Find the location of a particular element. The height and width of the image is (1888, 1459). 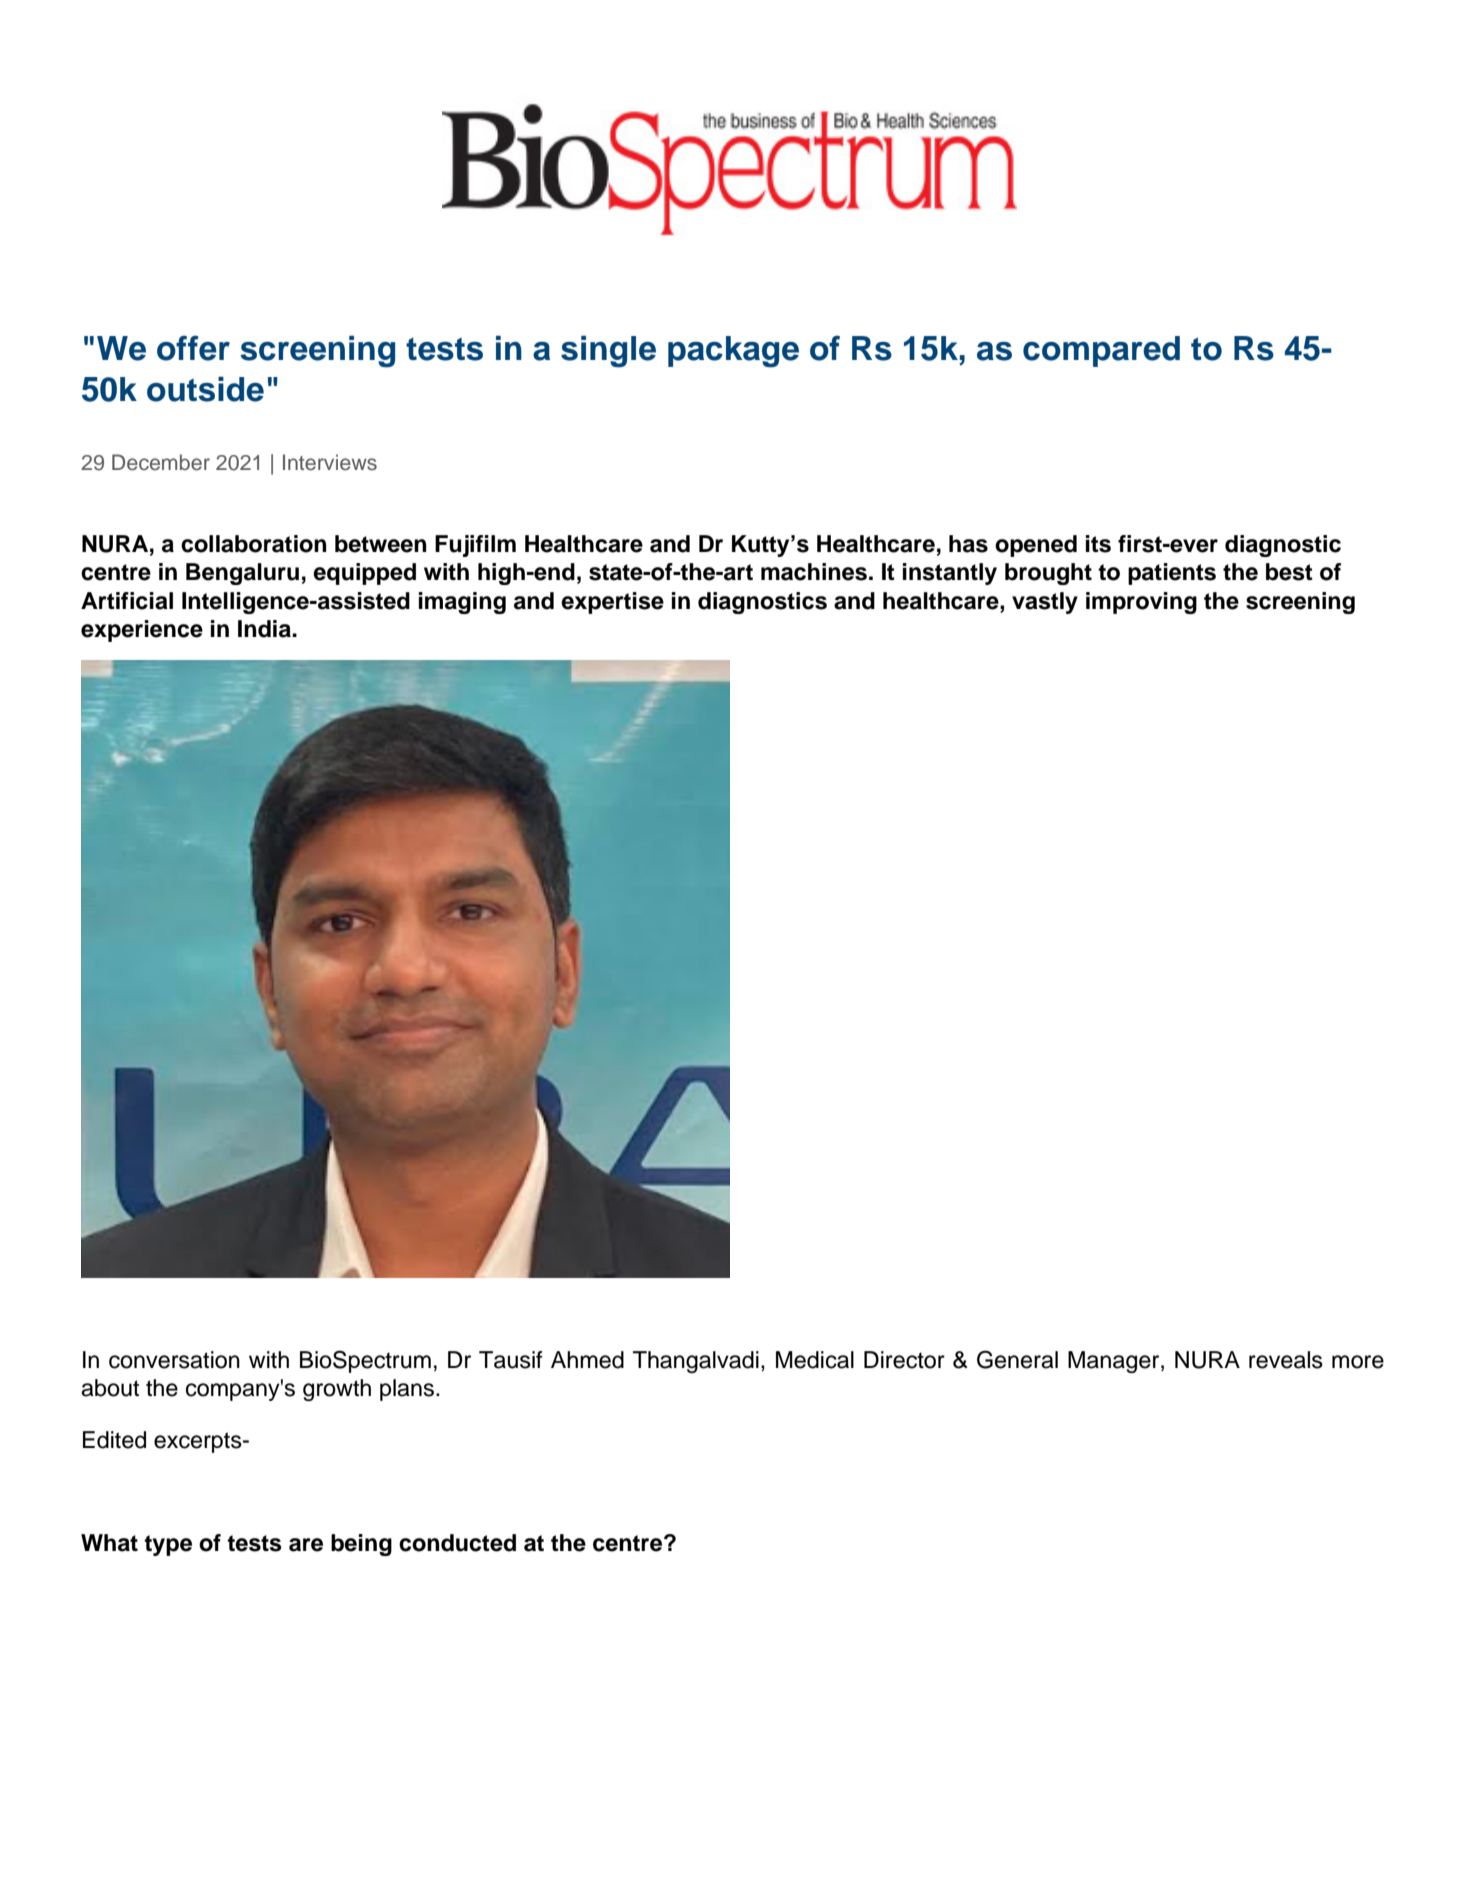

conversation is located at coordinates (174, 1360).
